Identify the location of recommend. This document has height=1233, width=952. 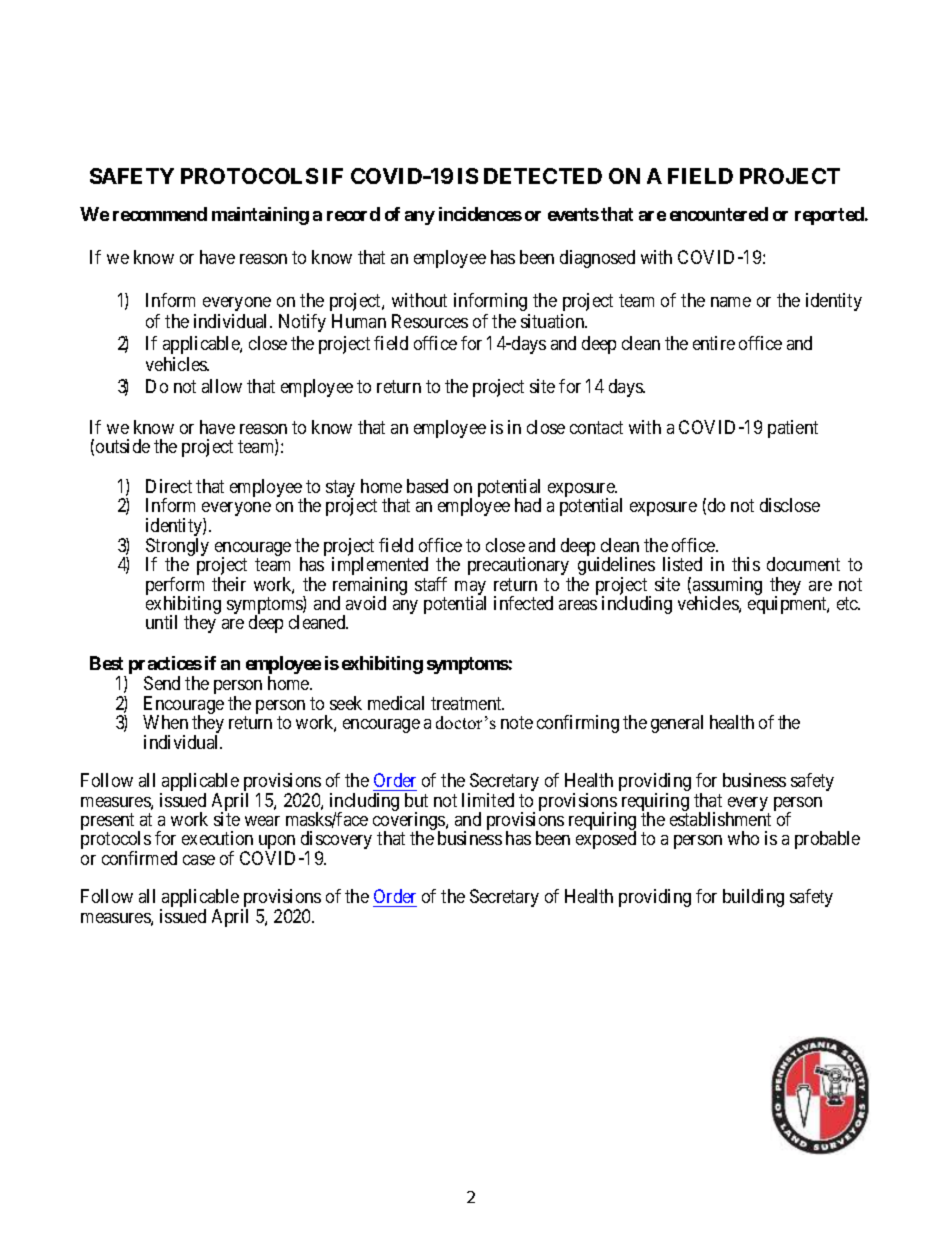
(160, 214).
